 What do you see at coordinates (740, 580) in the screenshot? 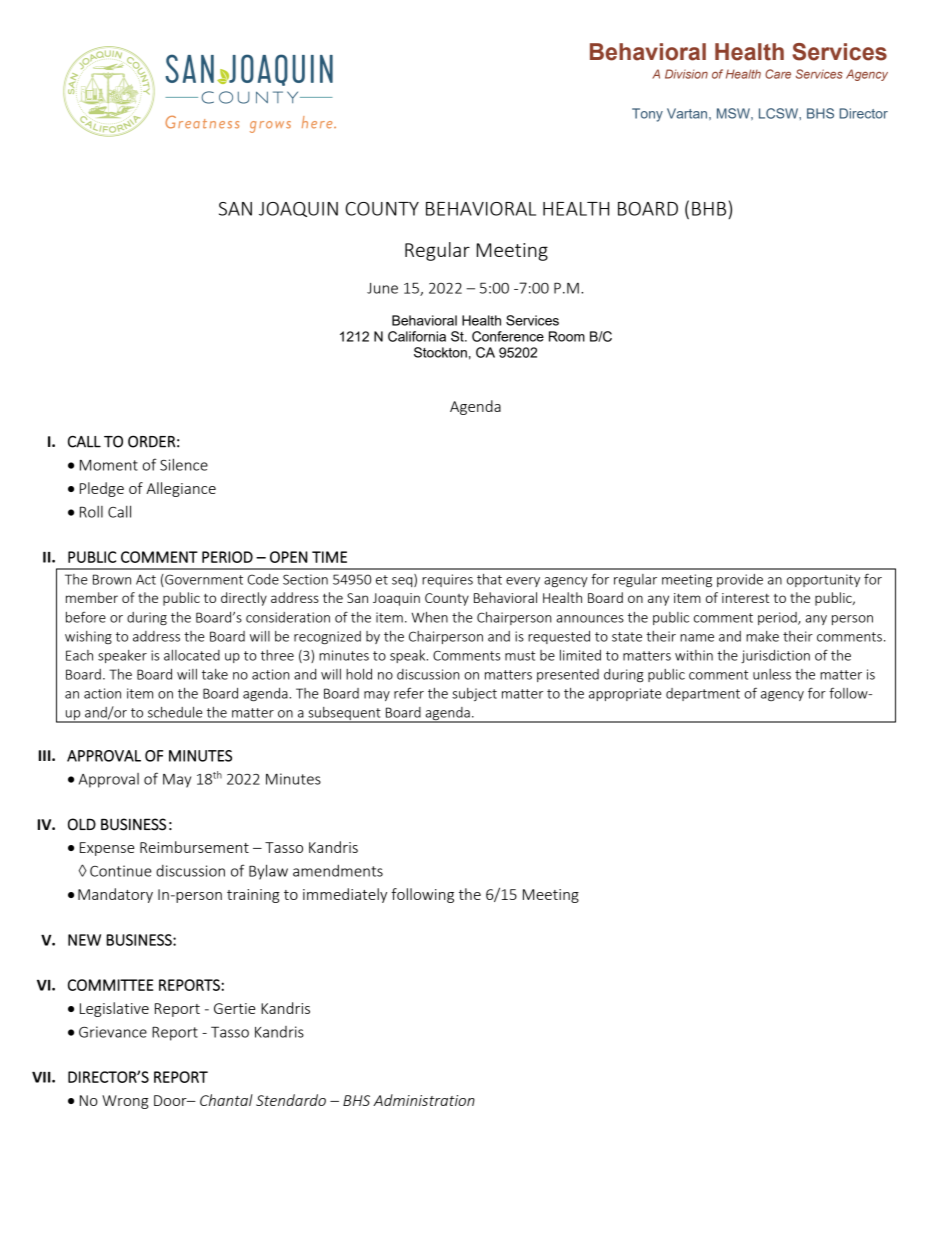
I see `provide` at bounding box center [740, 580].
